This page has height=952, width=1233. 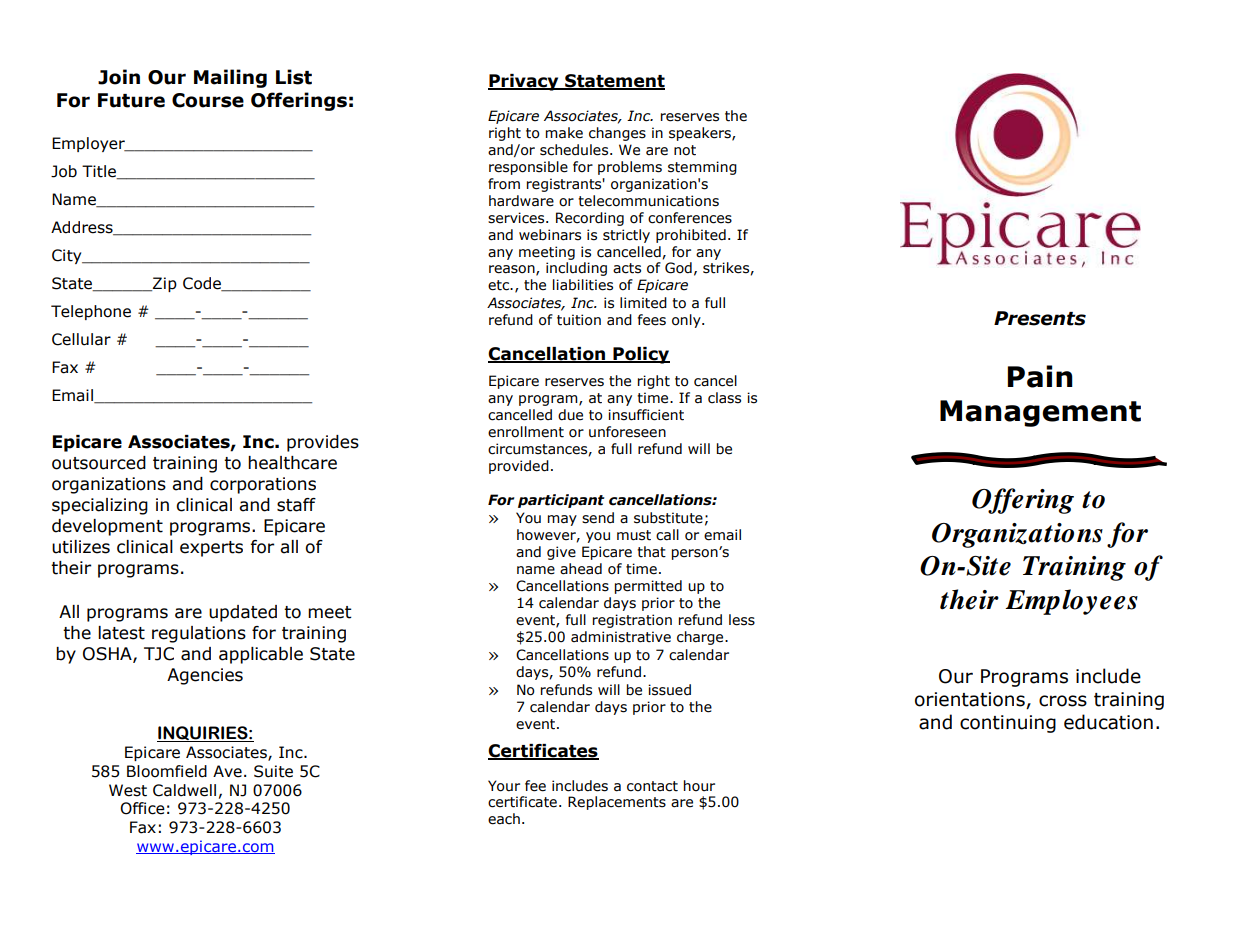 I want to click on Employees, so click(x=1071, y=602).
